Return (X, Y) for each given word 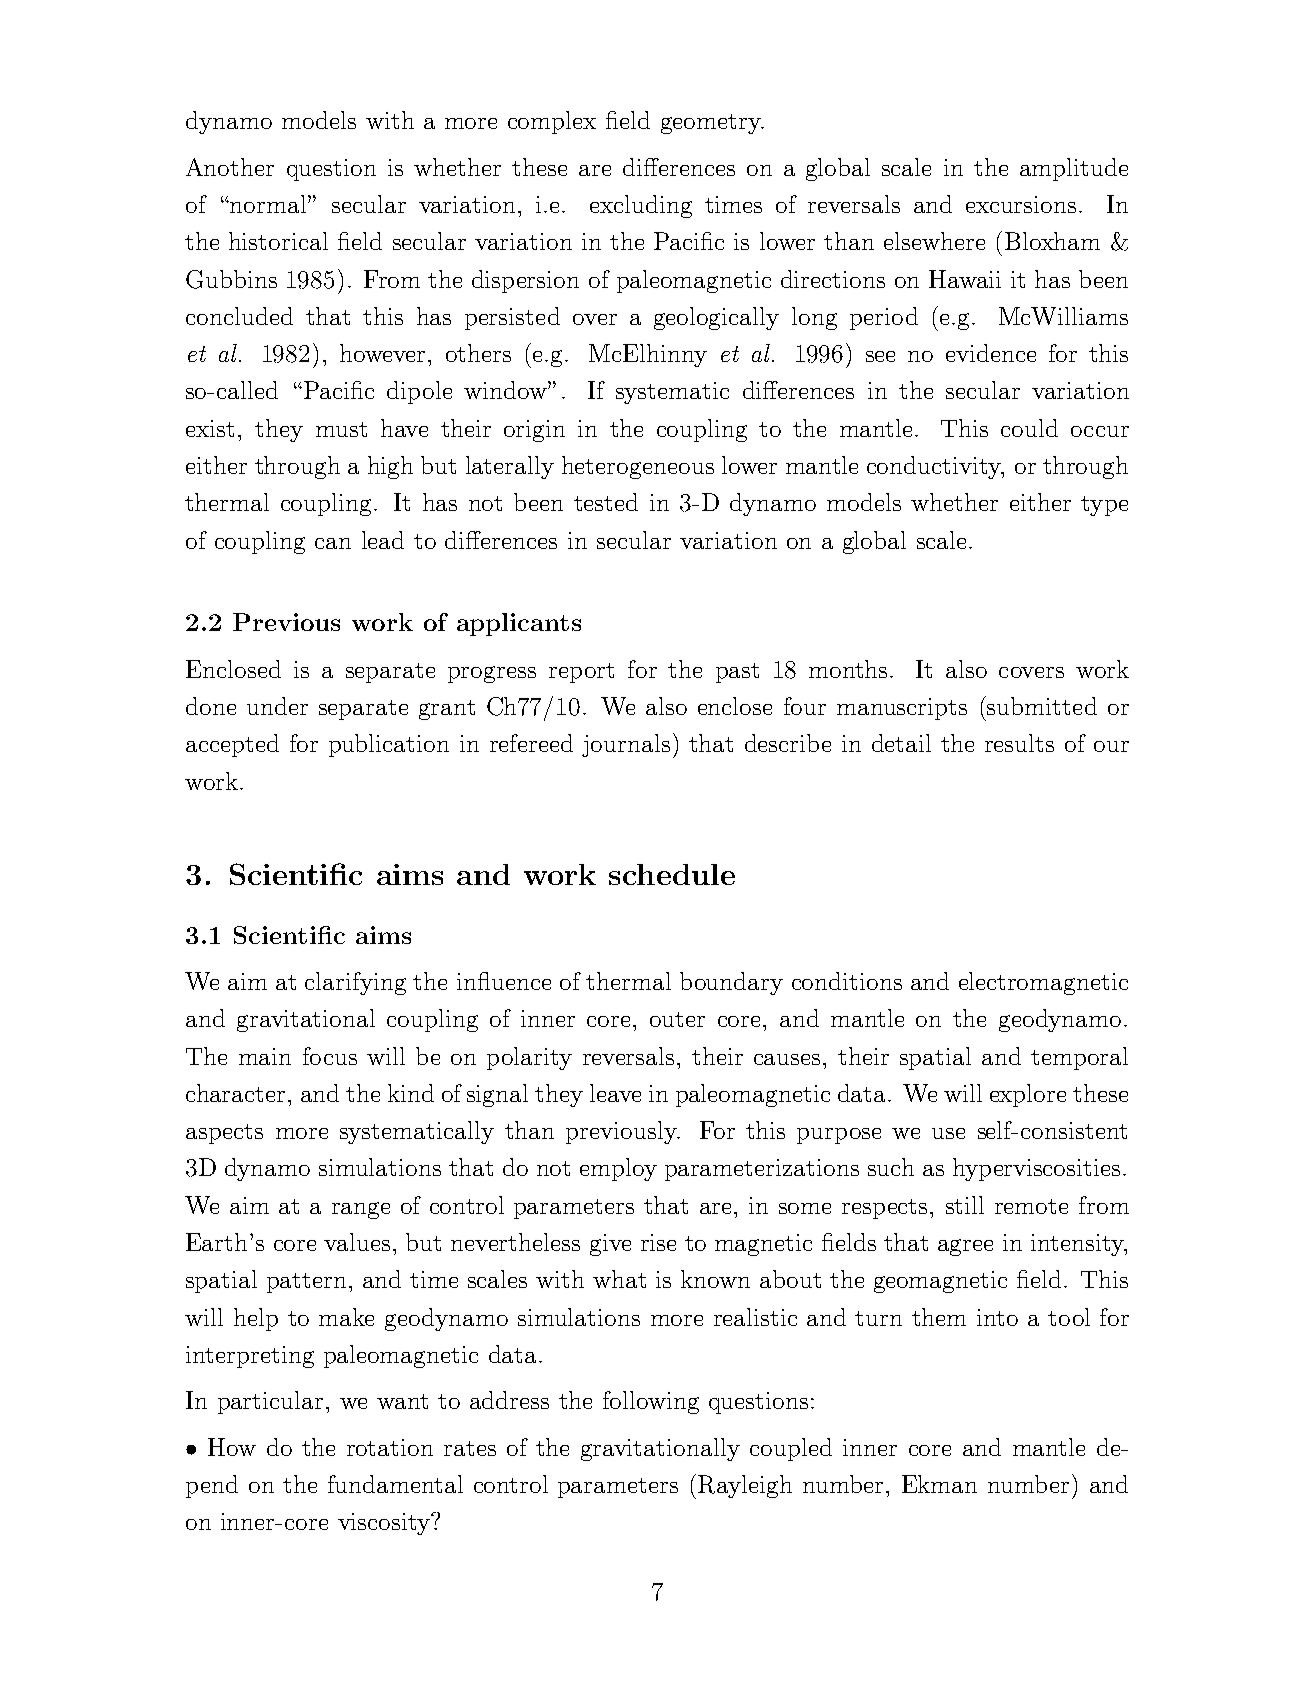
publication (389, 745)
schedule (672, 874)
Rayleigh (745, 1486)
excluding (641, 206)
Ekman (939, 1484)
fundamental (395, 1484)
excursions (1021, 204)
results (1019, 743)
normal (268, 204)
